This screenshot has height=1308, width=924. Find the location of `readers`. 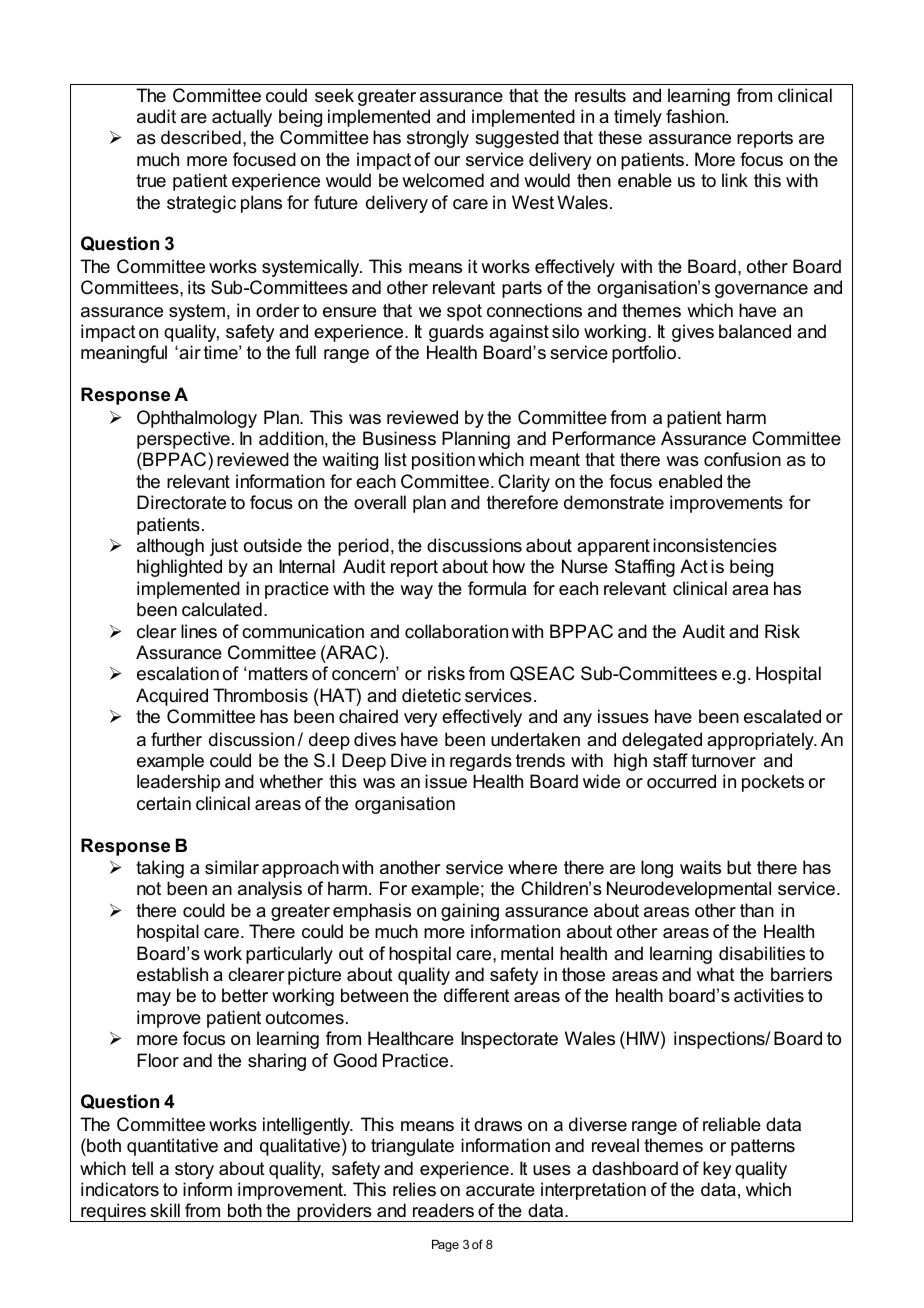

readers is located at coordinates (443, 1210).
